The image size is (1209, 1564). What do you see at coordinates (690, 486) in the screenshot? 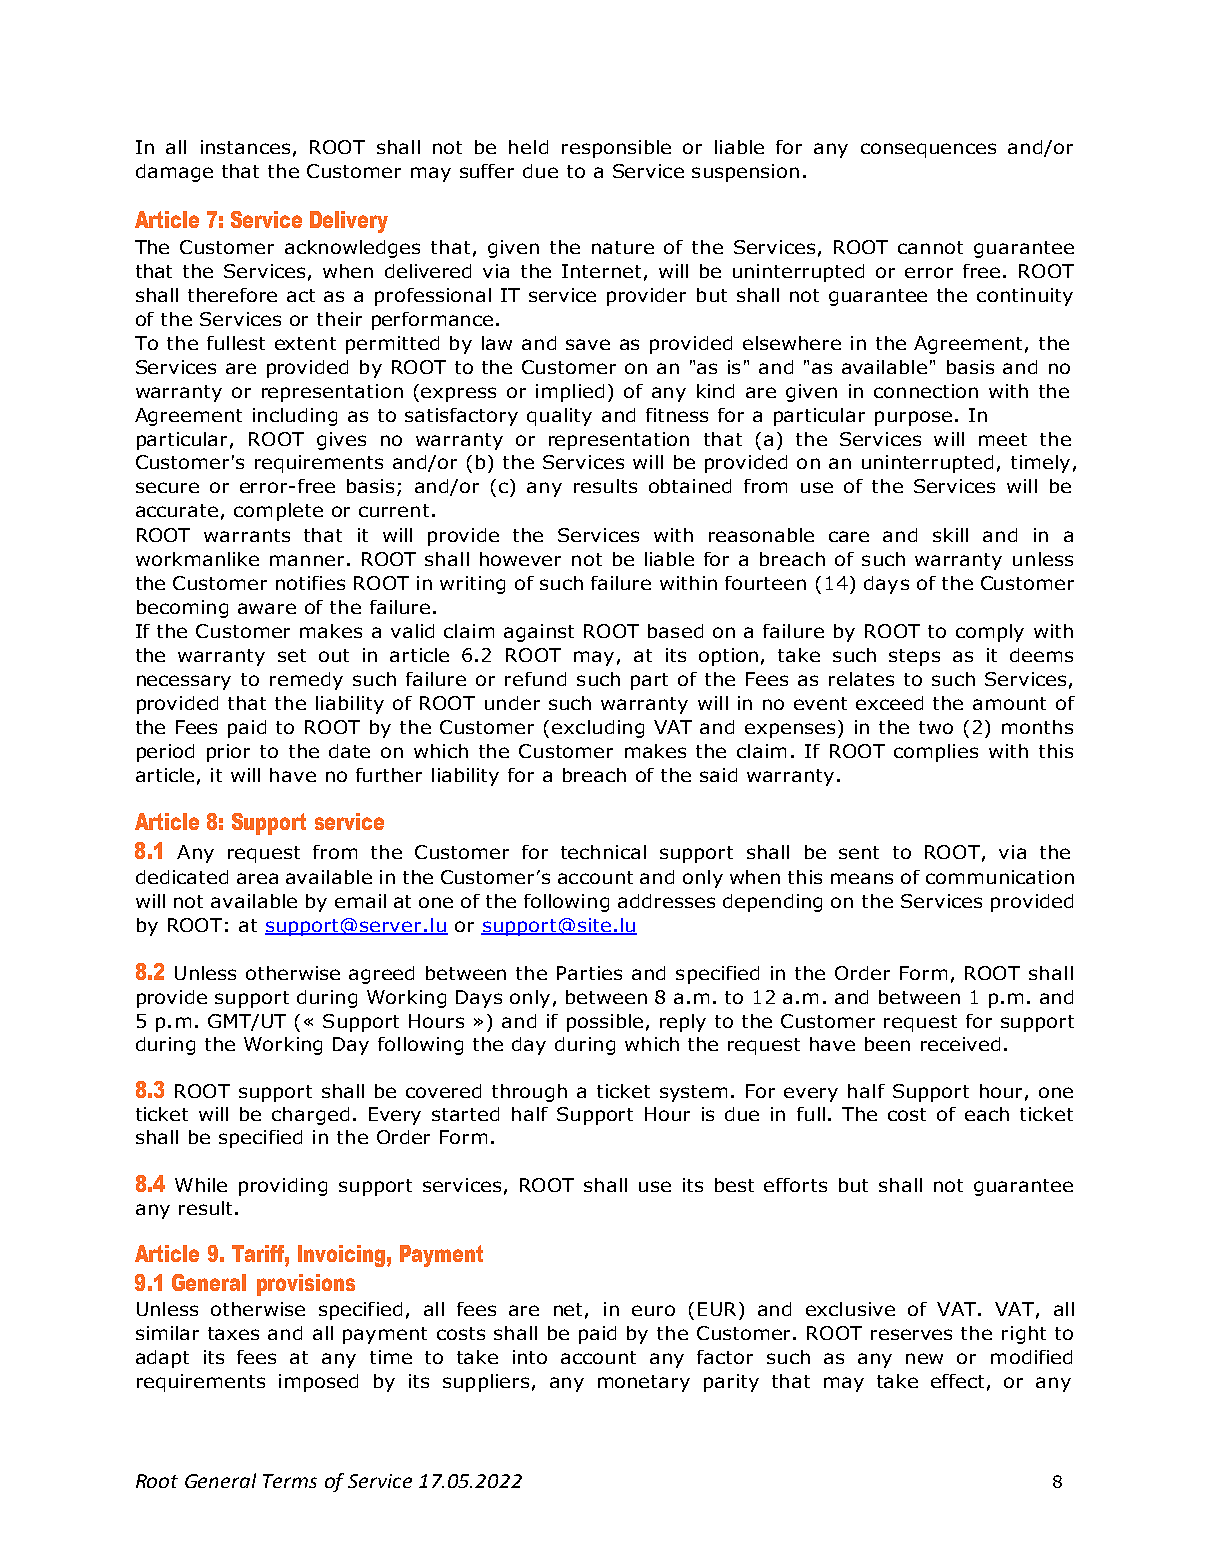
I see `obtained` at bounding box center [690, 486].
